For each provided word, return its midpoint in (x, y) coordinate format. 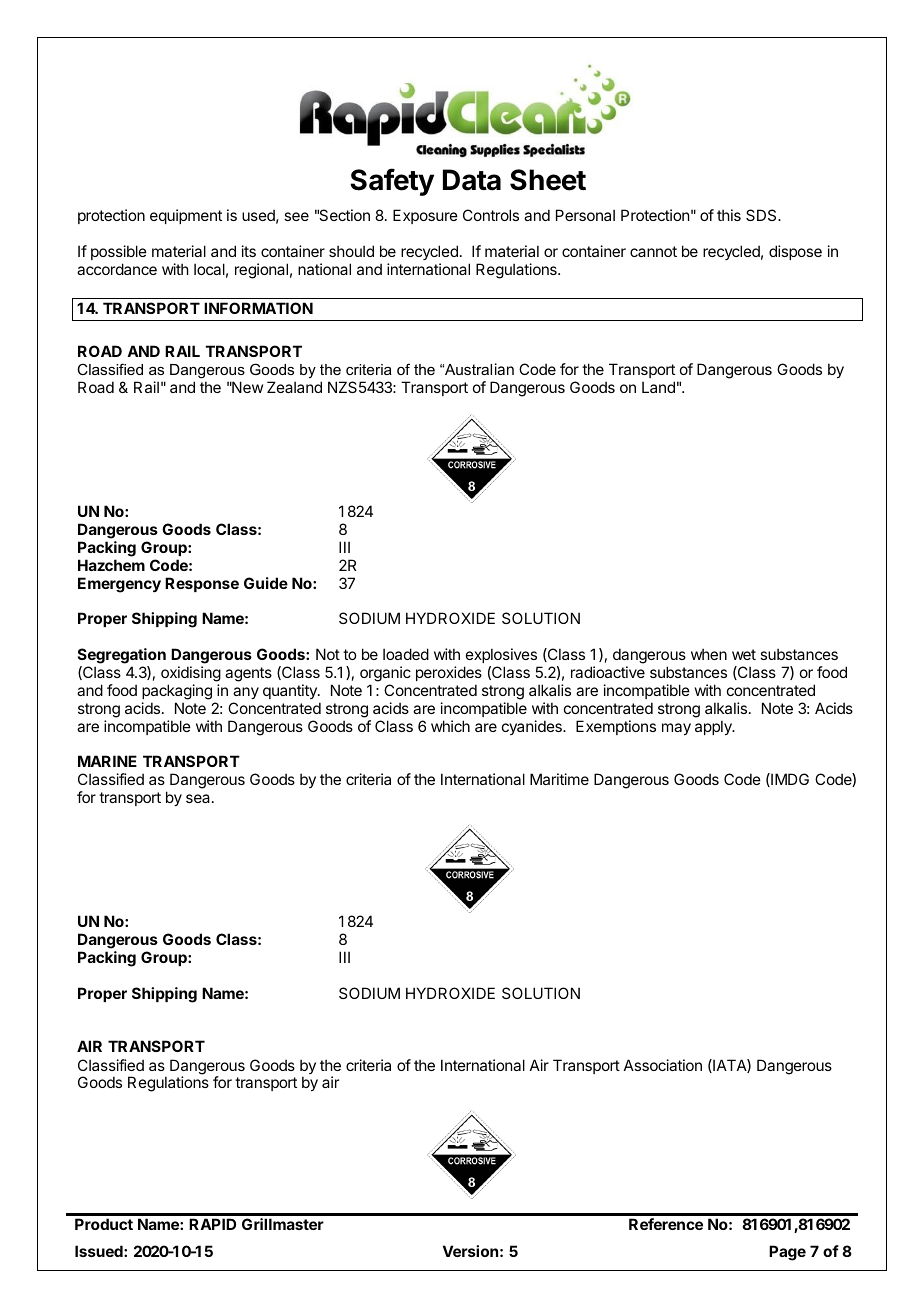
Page (787, 1253)
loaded (406, 654)
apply (714, 727)
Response (202, 584)
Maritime (559, 779)
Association (663, 1065)
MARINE (107, 761)
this (729, 215)
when (709, 654)
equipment (186, 216)
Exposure (425, 216)
